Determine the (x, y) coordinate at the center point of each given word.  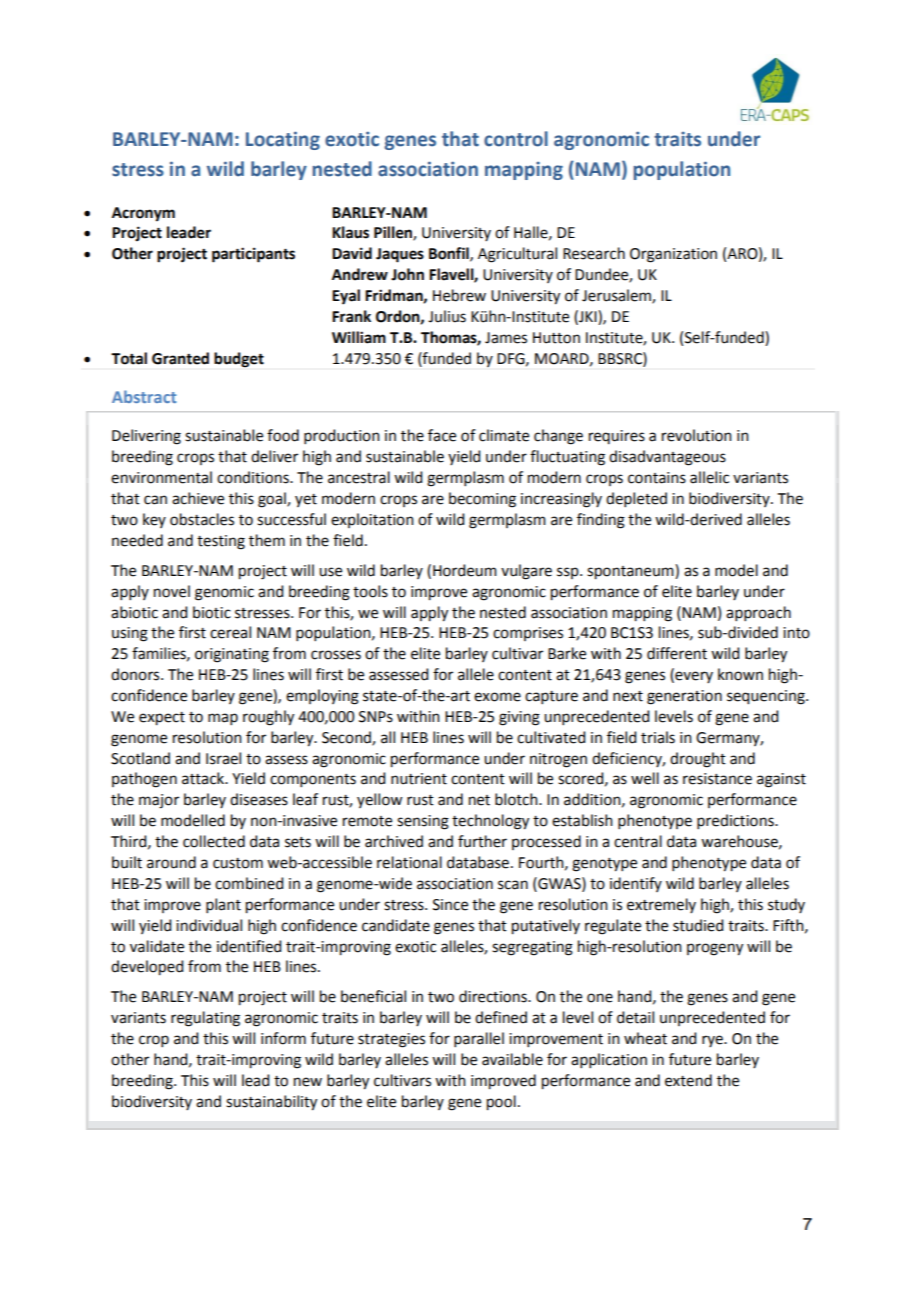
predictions (736, 821)
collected (214, 841)
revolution (697, 435)
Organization (673, 255)
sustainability (271, 1103)
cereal (230, 632)
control (516, 139)
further (482, 841)
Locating (283, 140)
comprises (528, 634)
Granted (180, 358)
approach (758, 613)
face (442, 435)
